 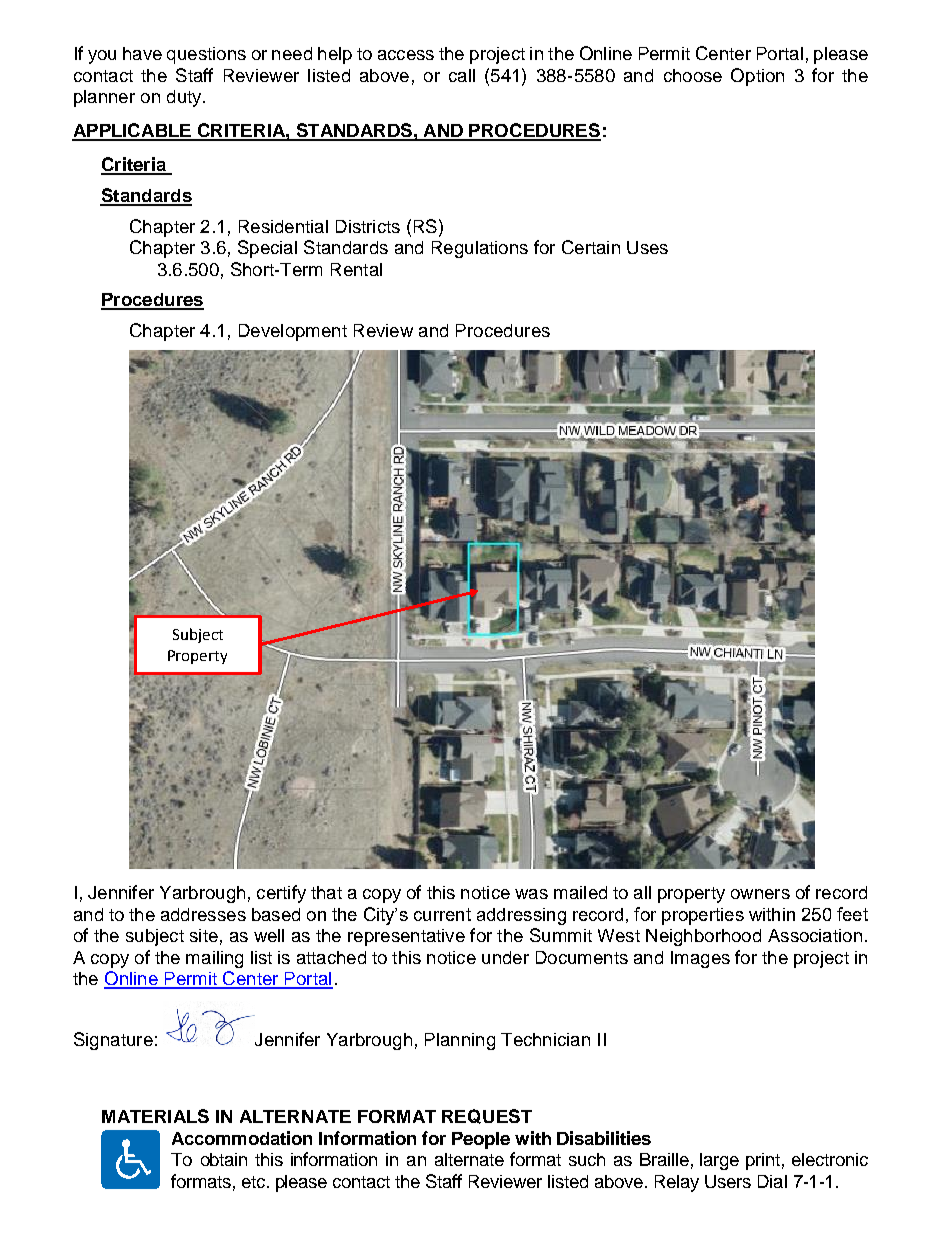 What do you see at coordinates (481, 1140) in the page?
I see `People` at bounding box center [481, 1140].
